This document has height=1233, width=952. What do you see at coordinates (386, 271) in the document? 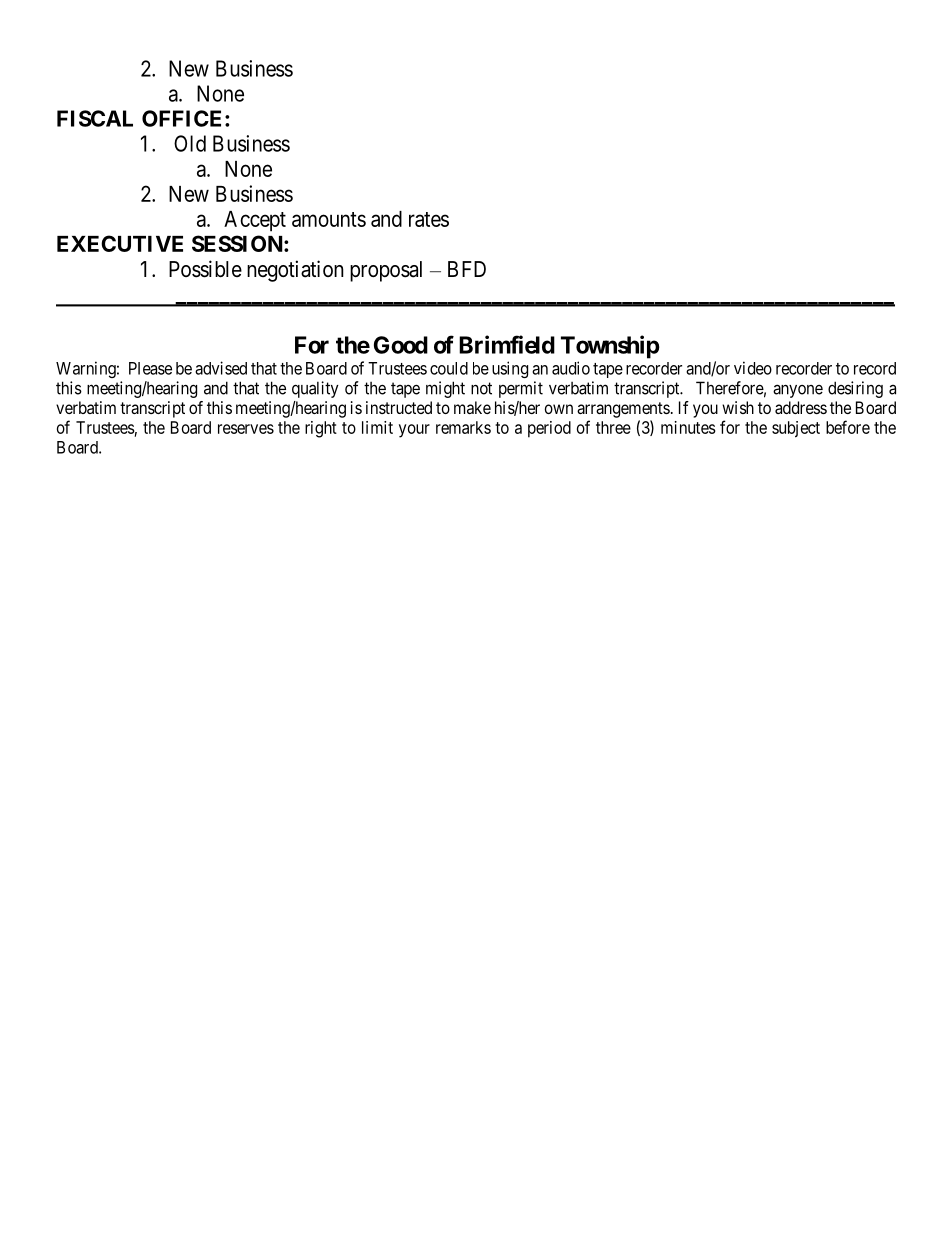
I see `proposal` at bounding box center [386, 271].
